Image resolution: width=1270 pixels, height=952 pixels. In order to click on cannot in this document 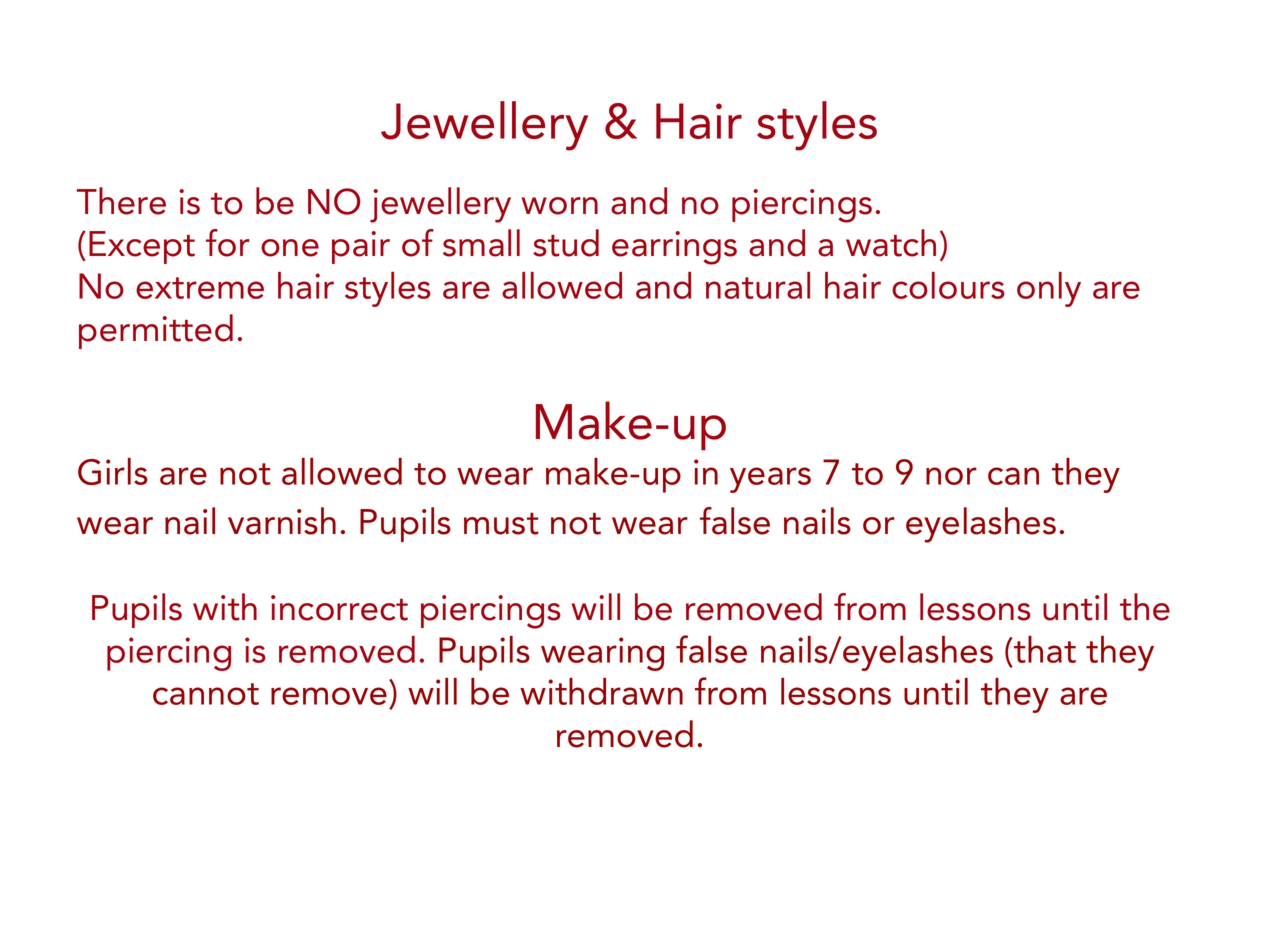, I will do `click(206, 694)`.
